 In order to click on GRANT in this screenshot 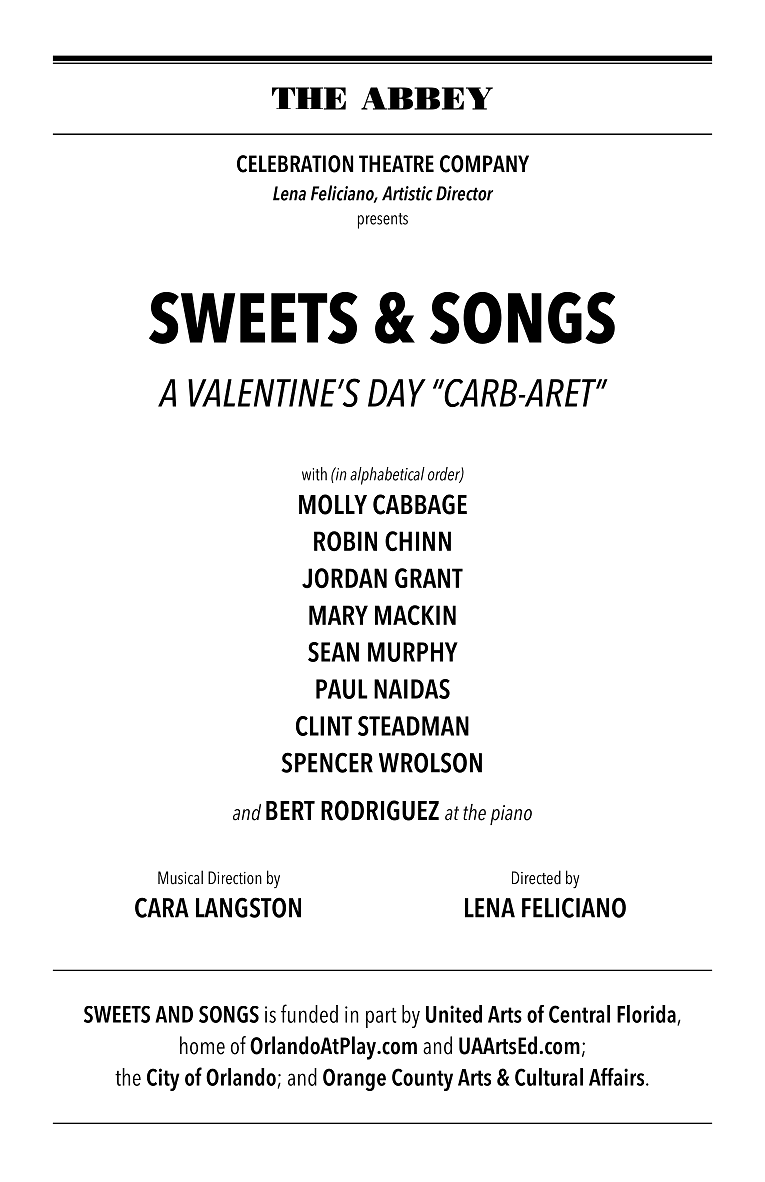, I will do `click(429, 578)`.
